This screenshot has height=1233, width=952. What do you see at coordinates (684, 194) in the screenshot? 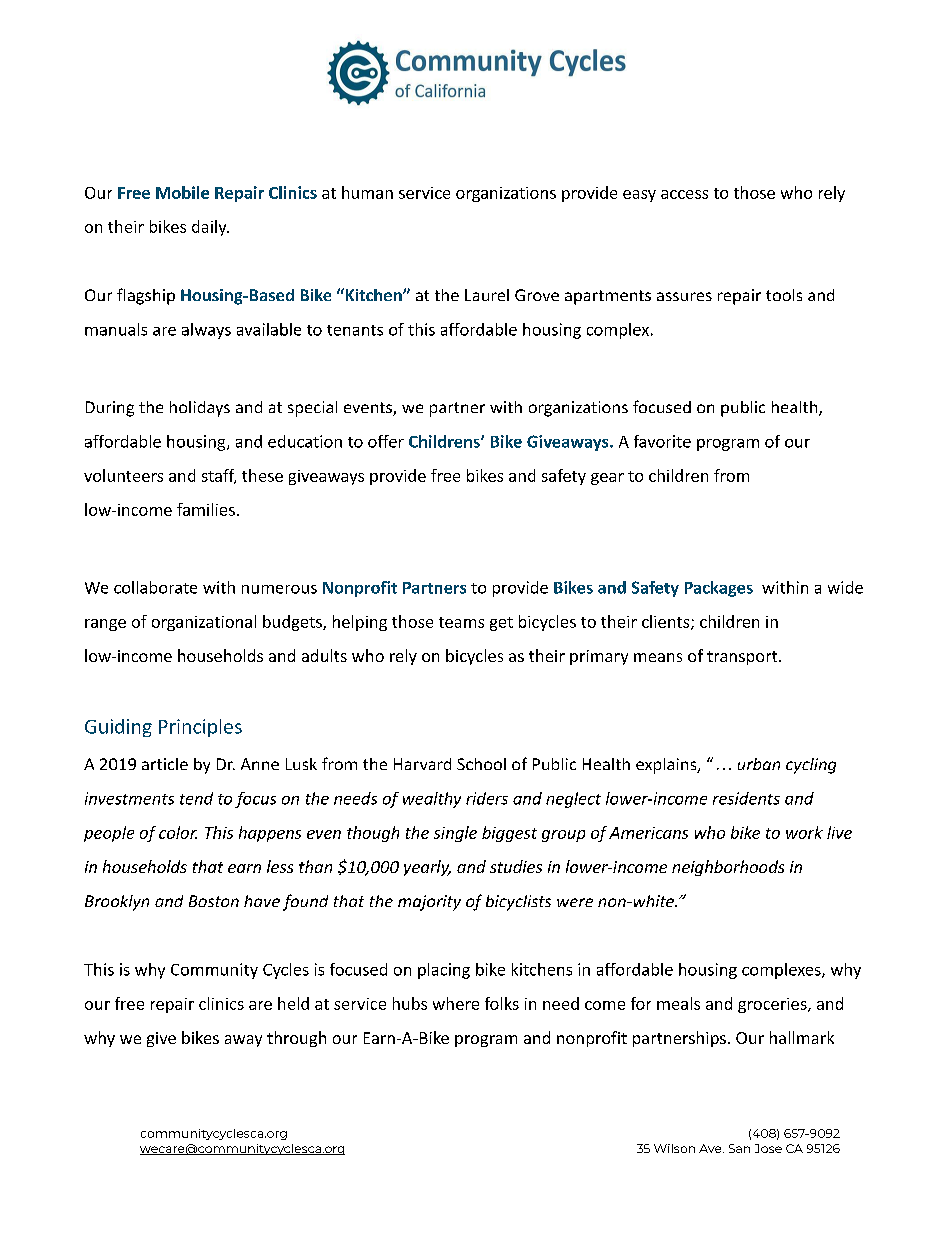
I see `access` at bounding box center [684, 194].
